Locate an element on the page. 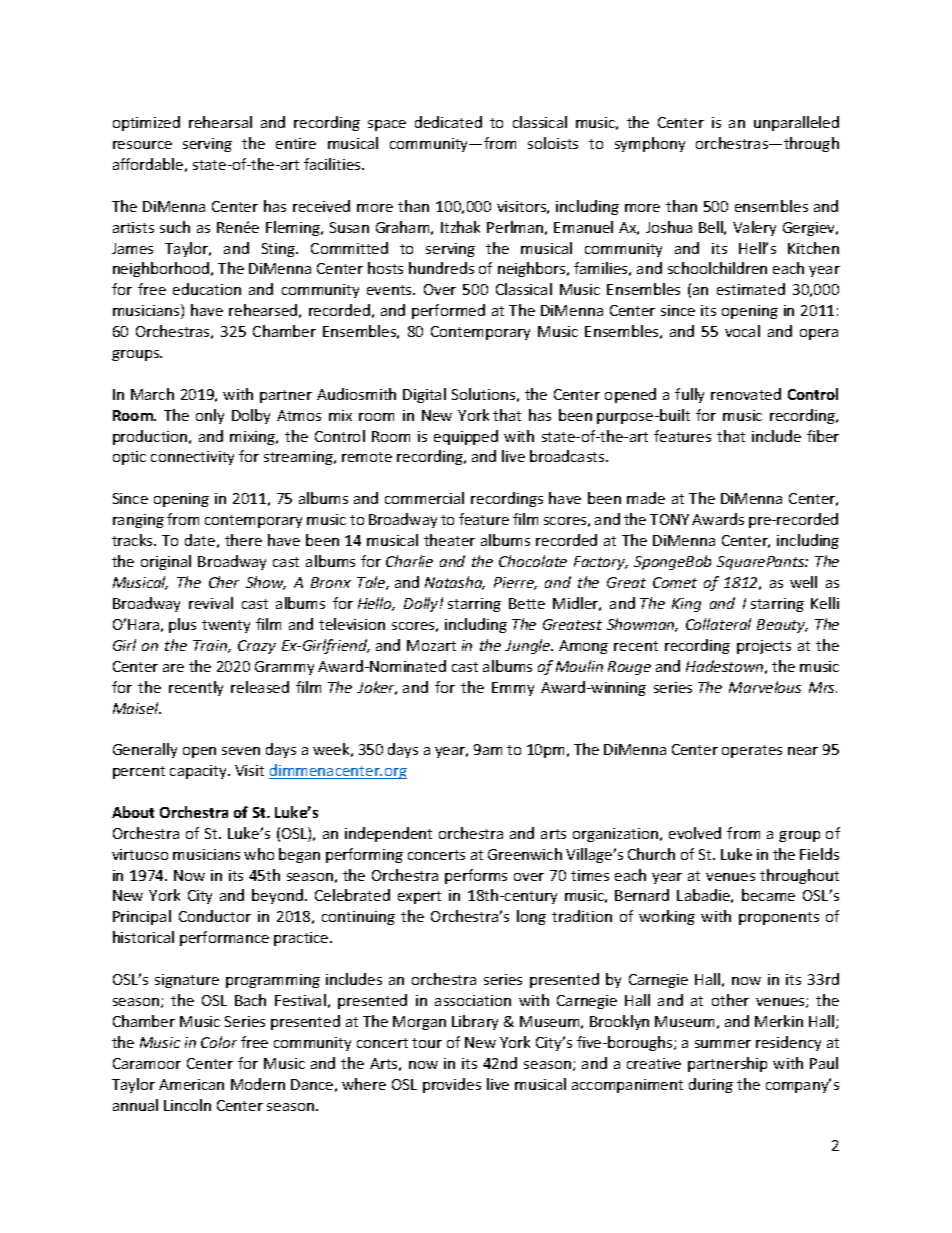 Image resolution: width=952 pixels, height=1233 pixels. rehearsal is located at coordinates (220, 122).
